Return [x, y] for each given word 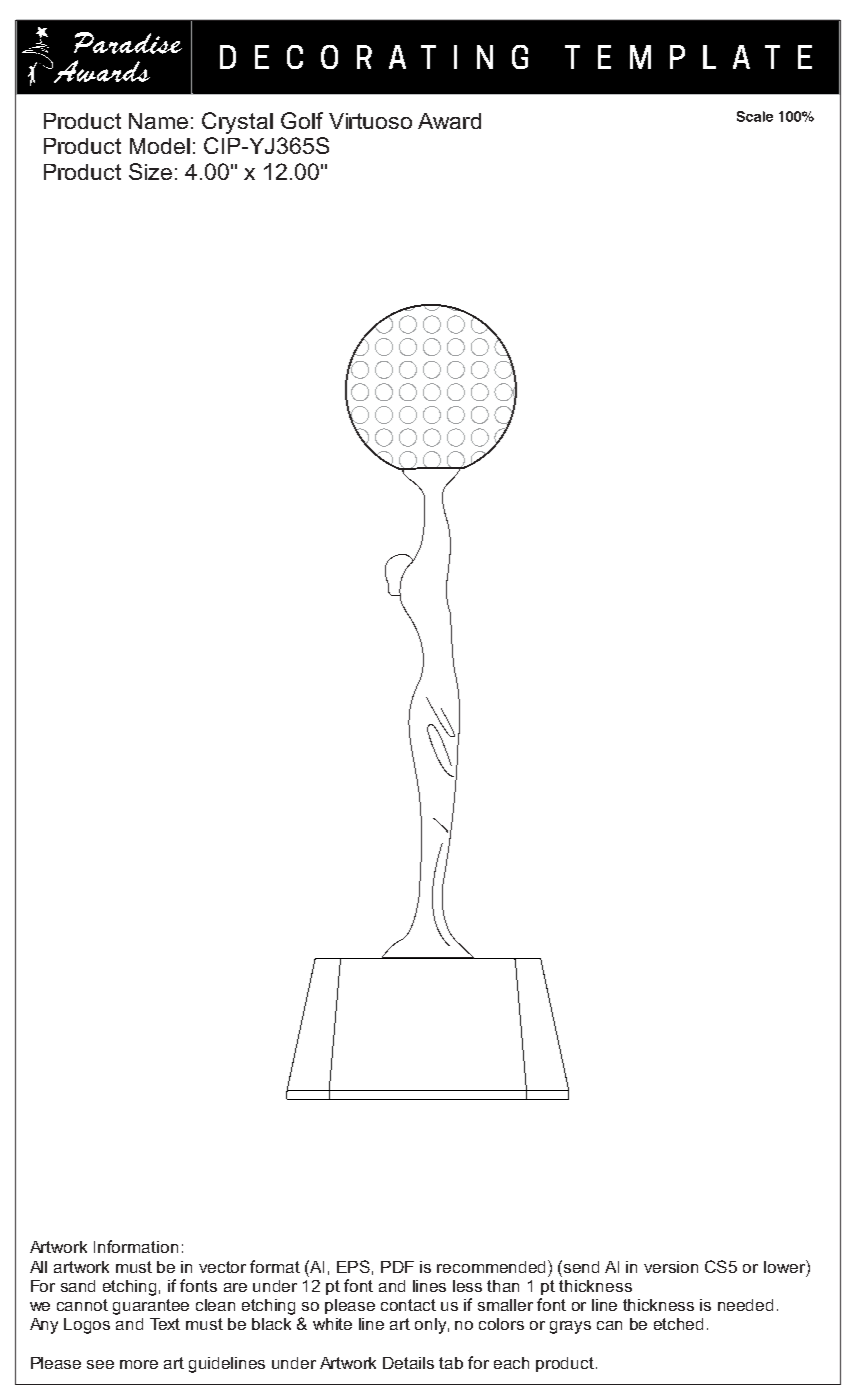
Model [160, 146]
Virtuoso [370, 121]
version [671, 1267]
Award [449, 121]
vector [222, 1267]
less [467, 1286]
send [581, 1267]
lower [785, 1266]
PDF [397, 1267]
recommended [493, 1266]
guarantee [151, 1307]
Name [158, 121]
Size [150, 171]
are [235, 1287]
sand [78, 1286]
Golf [302, 120]
